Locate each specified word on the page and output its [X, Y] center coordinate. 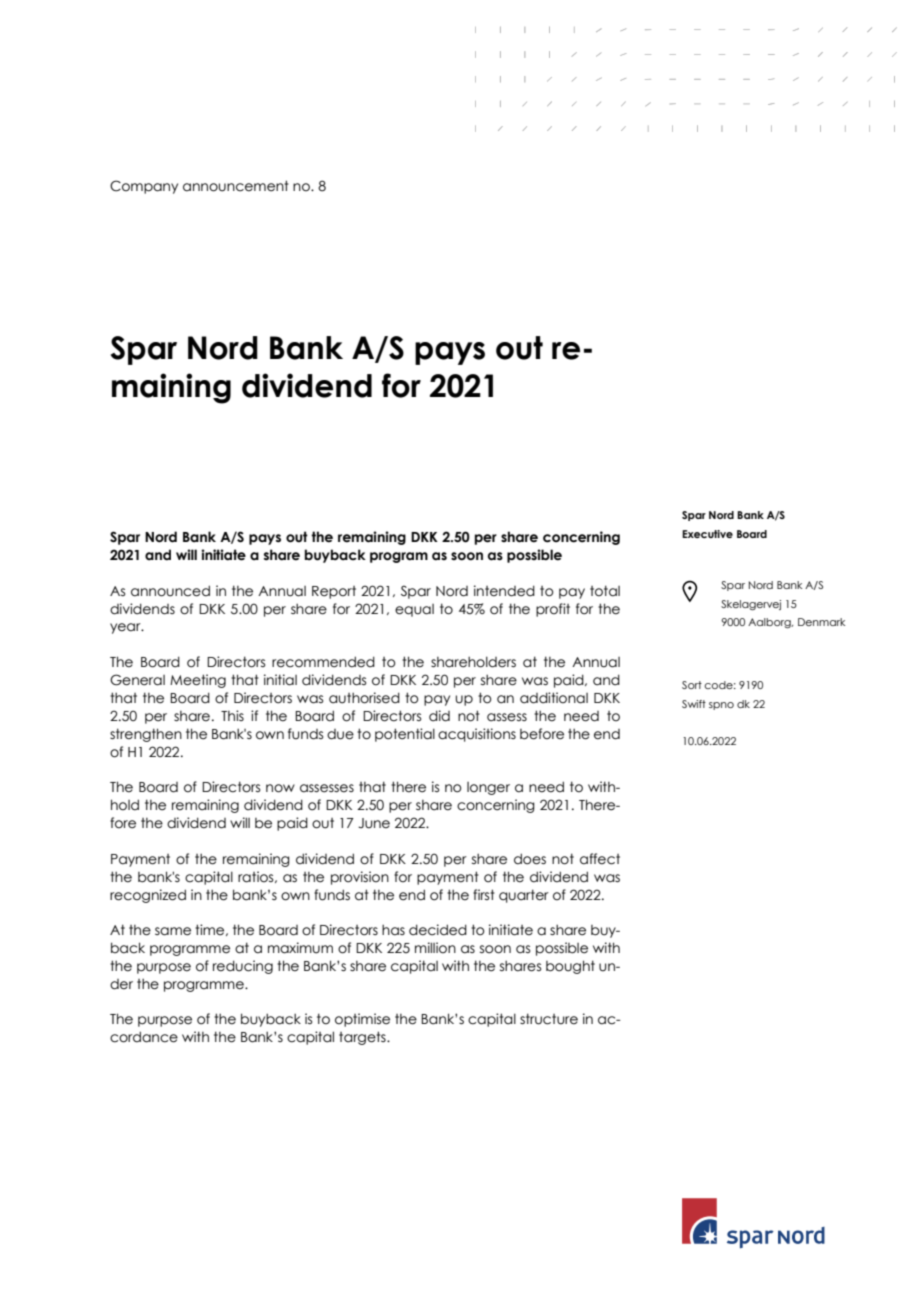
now [280, 788]
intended [504, 591]
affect [600, 859]
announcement [236, 186]
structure [549, 1019]
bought [570, 967]
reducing [243, 967]
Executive [707, 534]
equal [414, 610]
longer [488, 788]
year [126, 628]
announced [170, 591]
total [605, 591]
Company [144, 187]
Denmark [821, 622]
